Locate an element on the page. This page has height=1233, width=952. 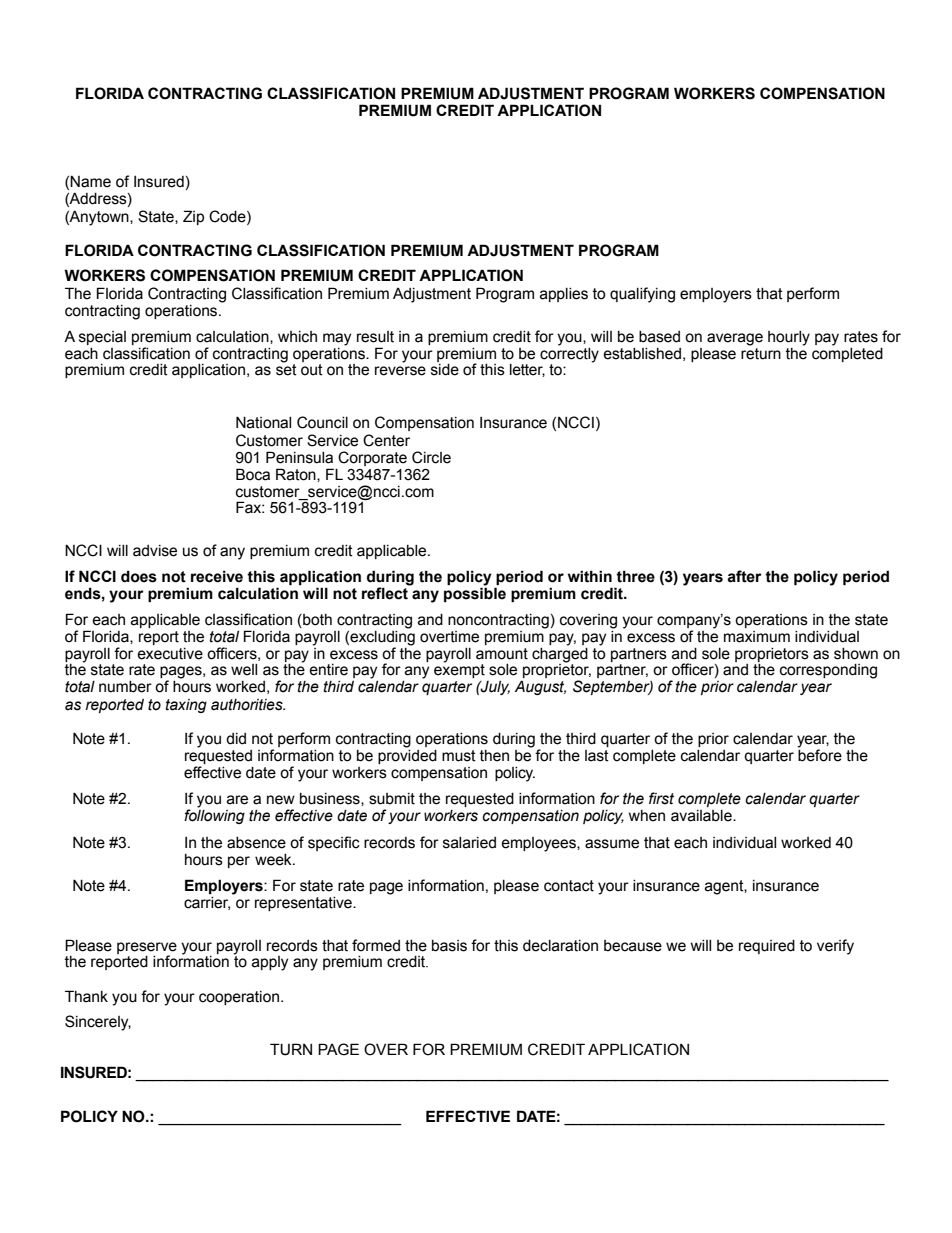
applies is located at coordinates (564, 295).
